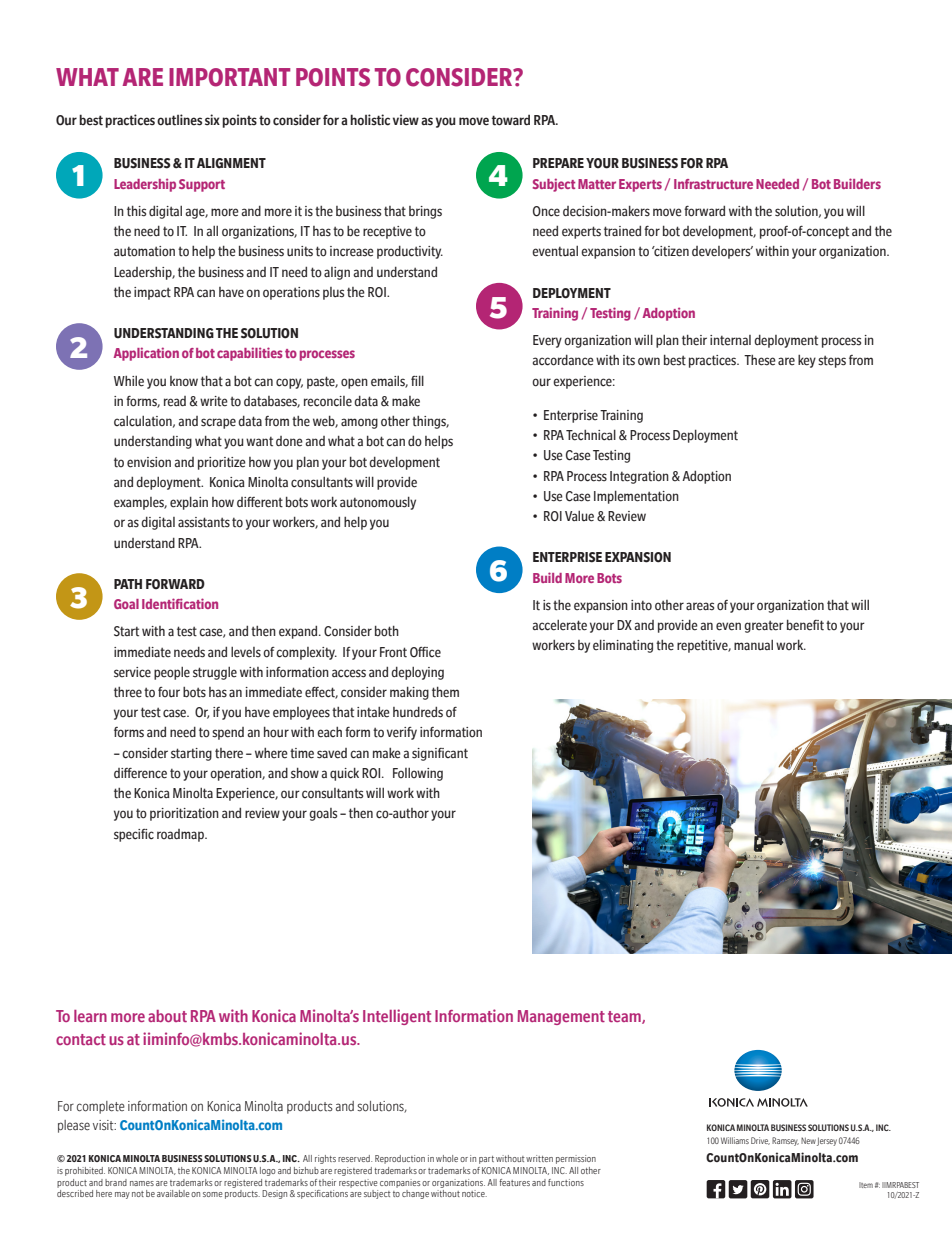 This page has height=1233, width=952. I want to click on toward, so click(511, 120).
